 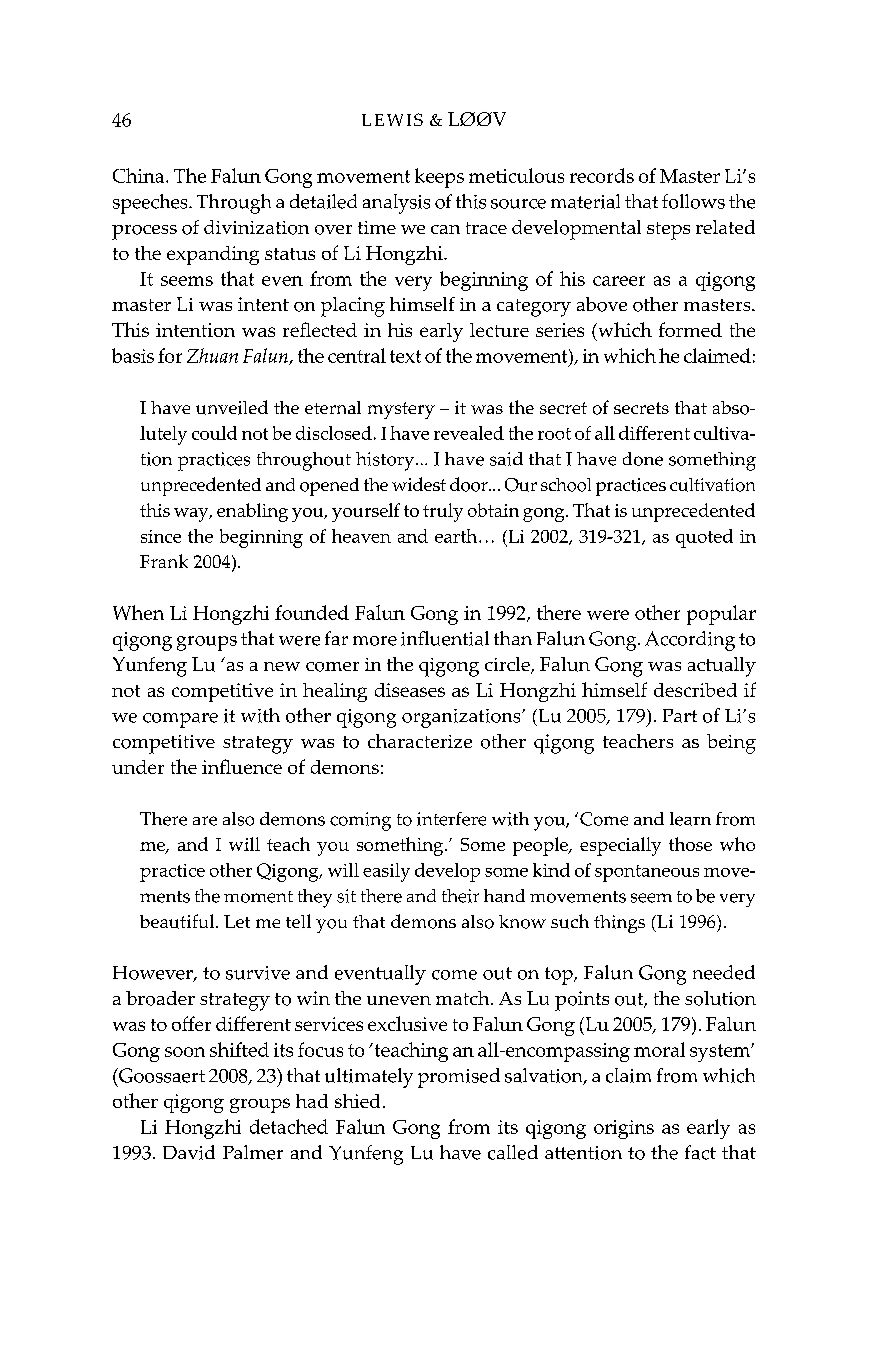 What do you see at coordinates (252, 512) in the image?
I see `enabling` at bounding box center [252, 512].
